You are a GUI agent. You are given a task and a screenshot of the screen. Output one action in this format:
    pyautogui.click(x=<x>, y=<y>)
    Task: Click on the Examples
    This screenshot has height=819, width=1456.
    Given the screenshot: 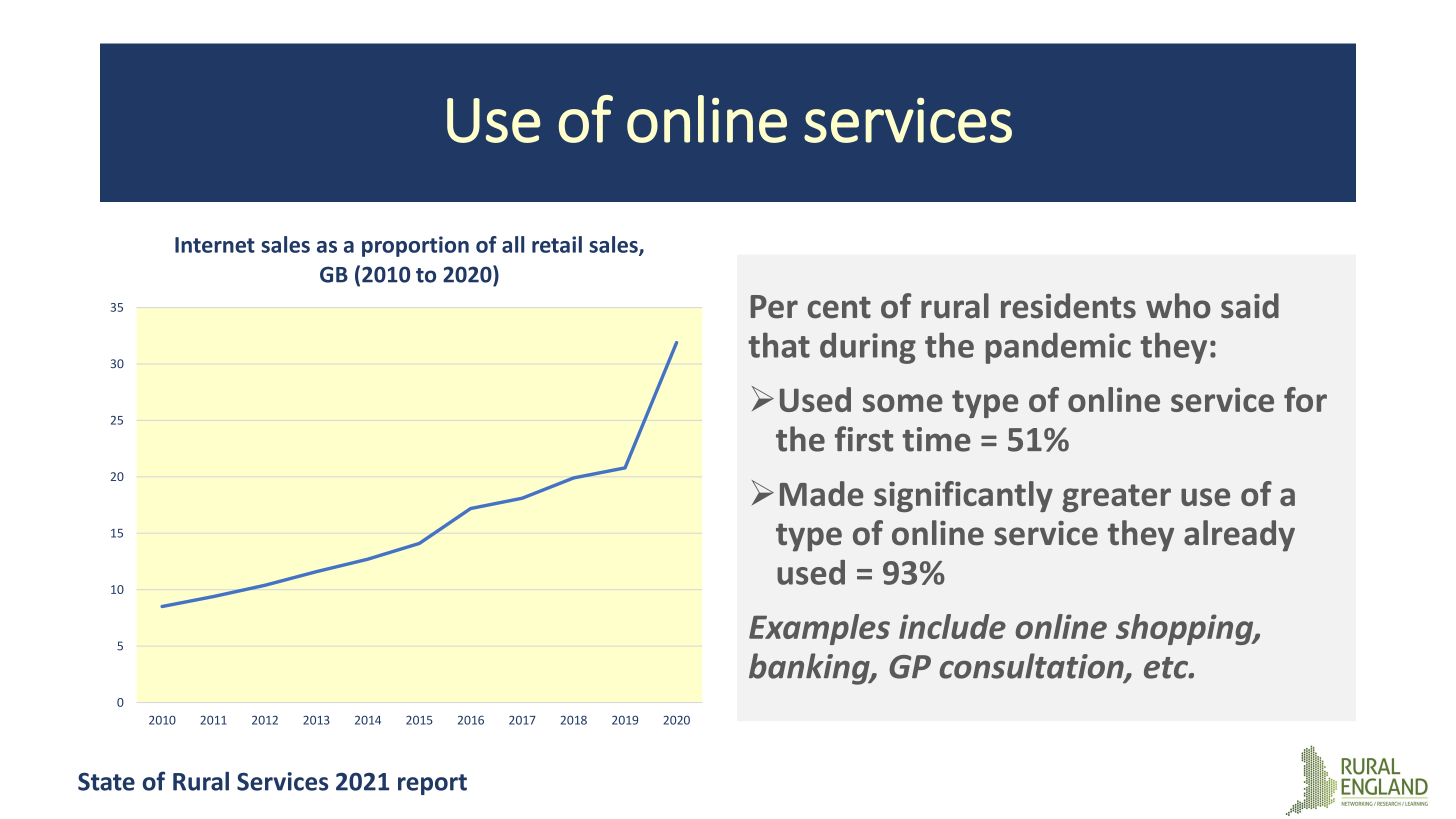 What is the action you would take?
    pyautogui.click(x=819, y=629)
